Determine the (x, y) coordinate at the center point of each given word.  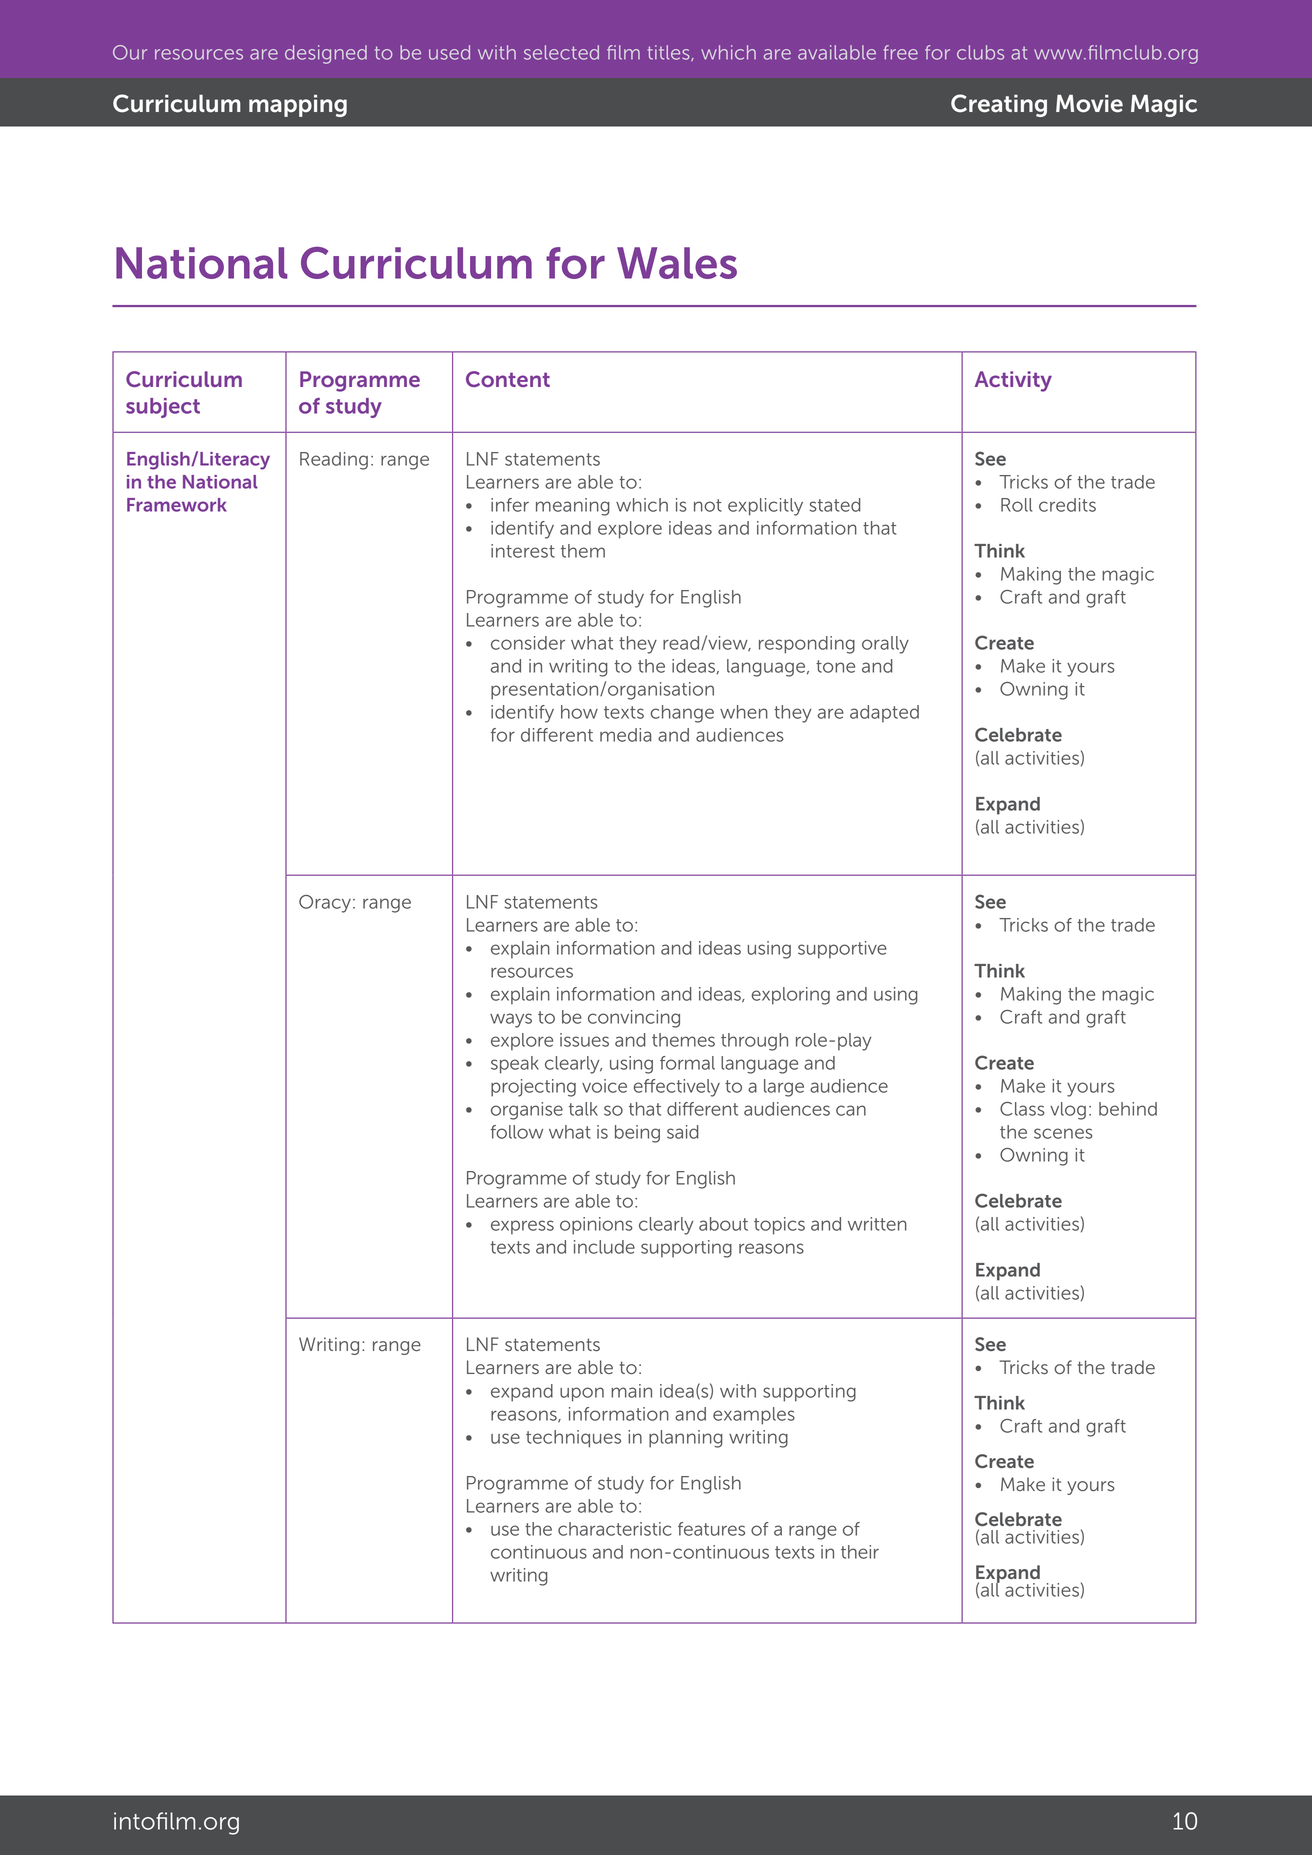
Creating (999, 105)
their (860, 1552)
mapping (298, 106)
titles (670, 53)
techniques (573, 1439)
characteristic (615, 1529)
